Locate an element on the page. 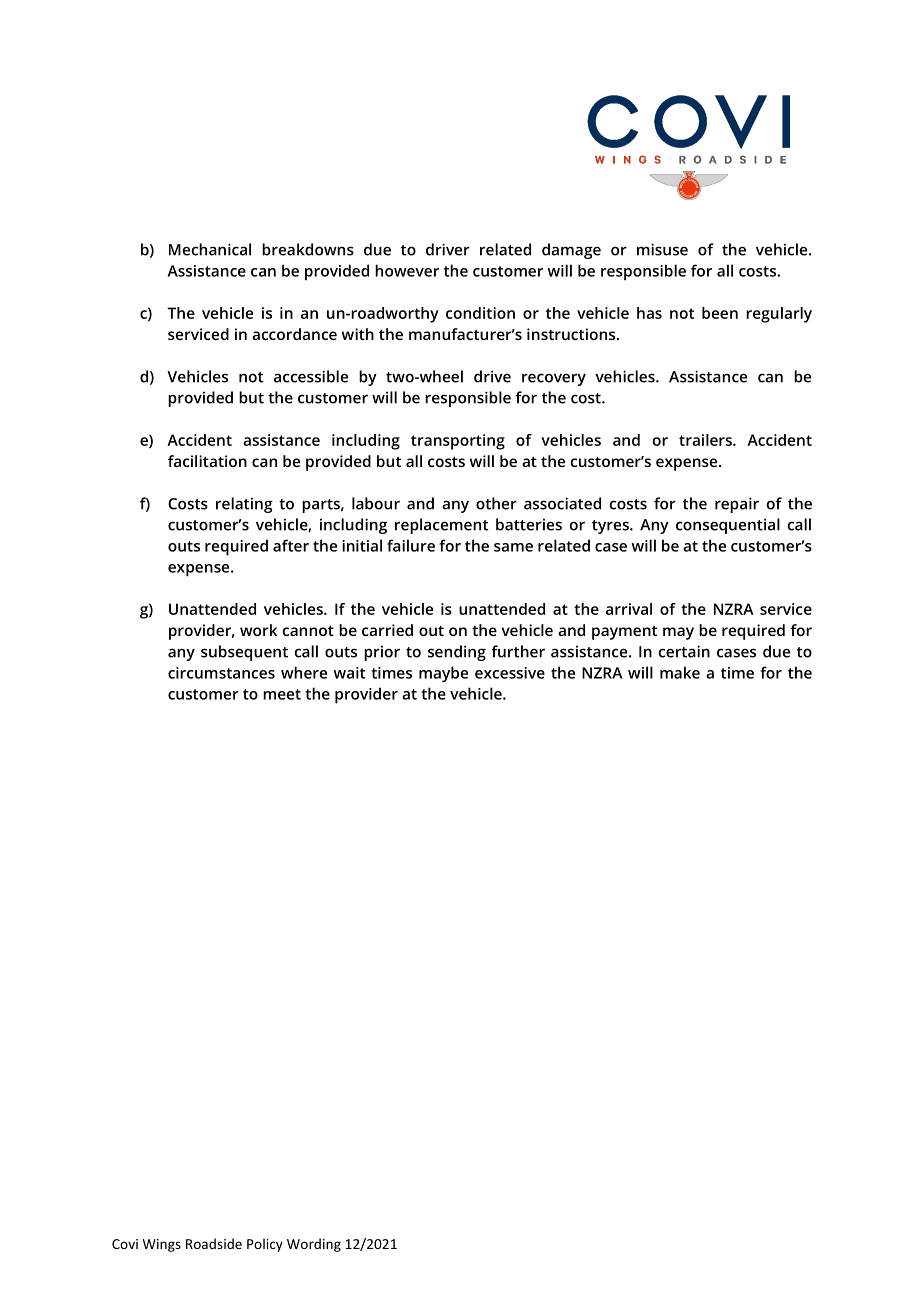 The image size is (924, 1308). been is located at coordinates (720, 313).
